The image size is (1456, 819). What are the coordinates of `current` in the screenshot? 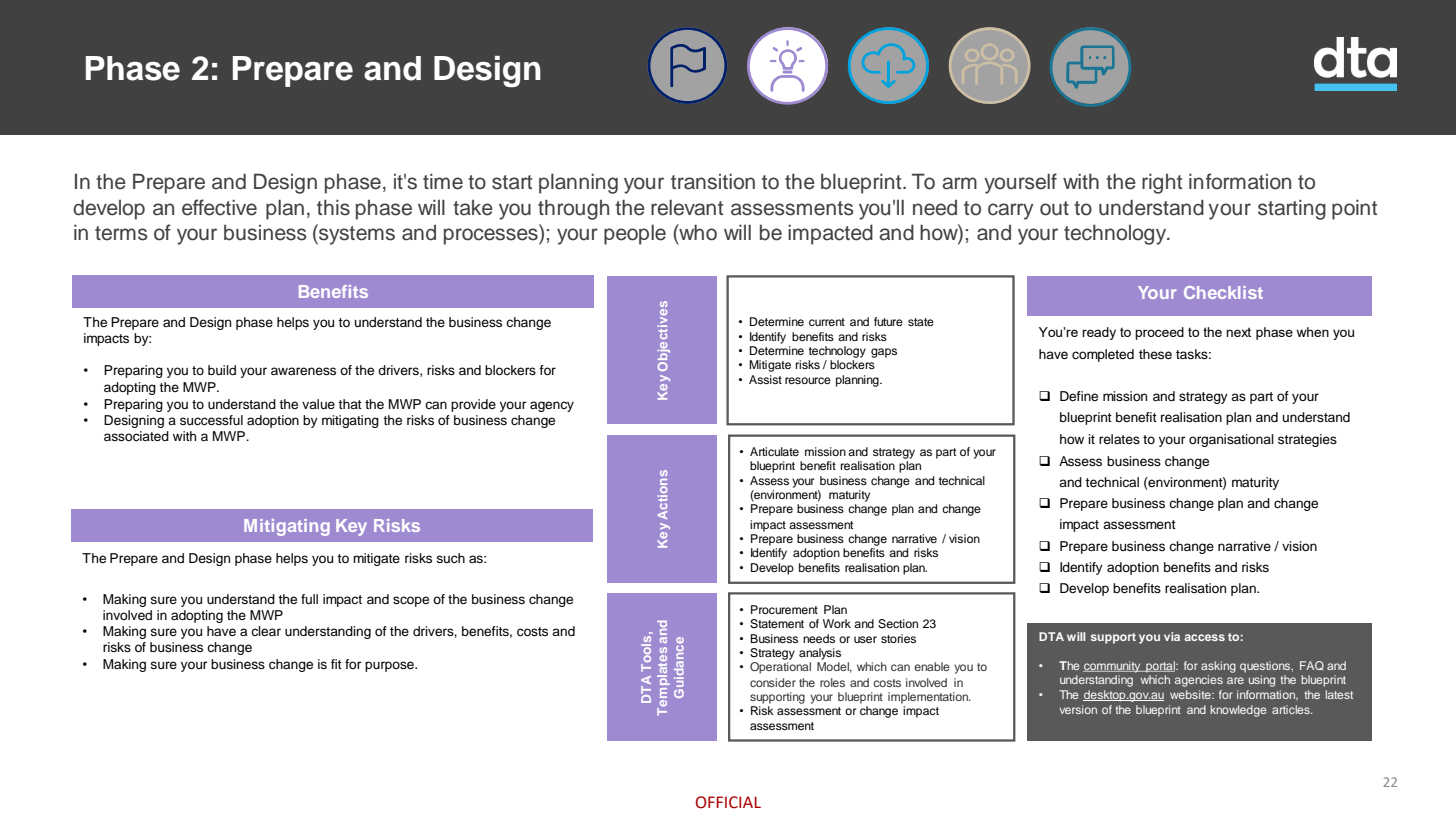 It's located at (827, 322).
